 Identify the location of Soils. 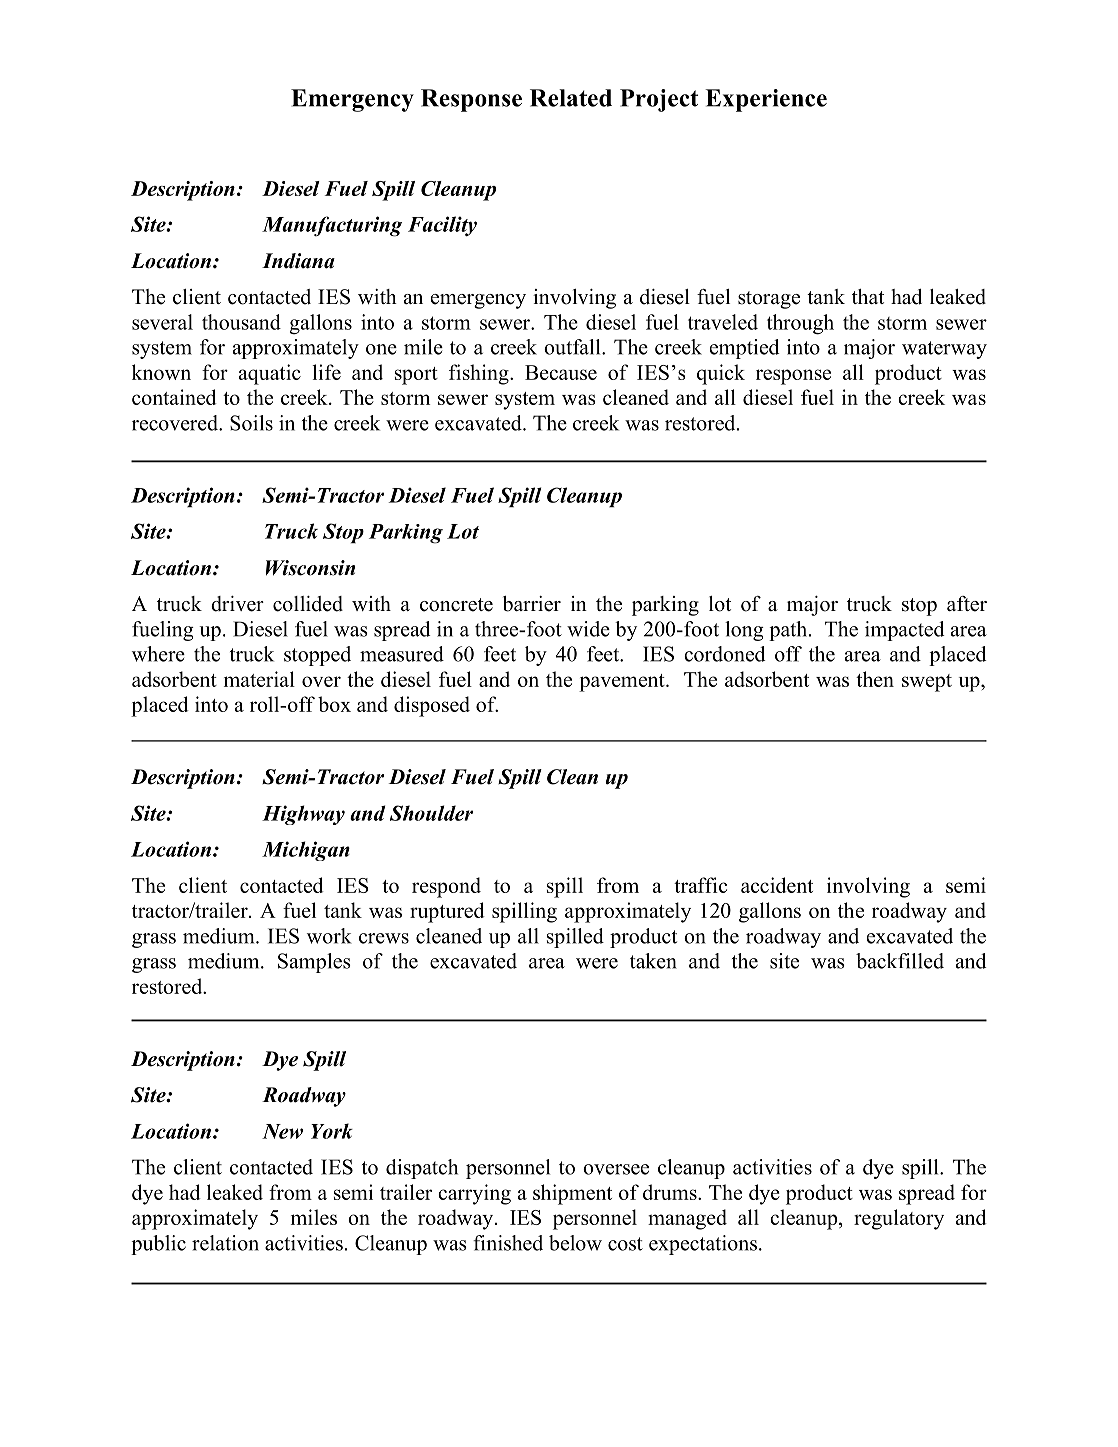
(251, 423).
